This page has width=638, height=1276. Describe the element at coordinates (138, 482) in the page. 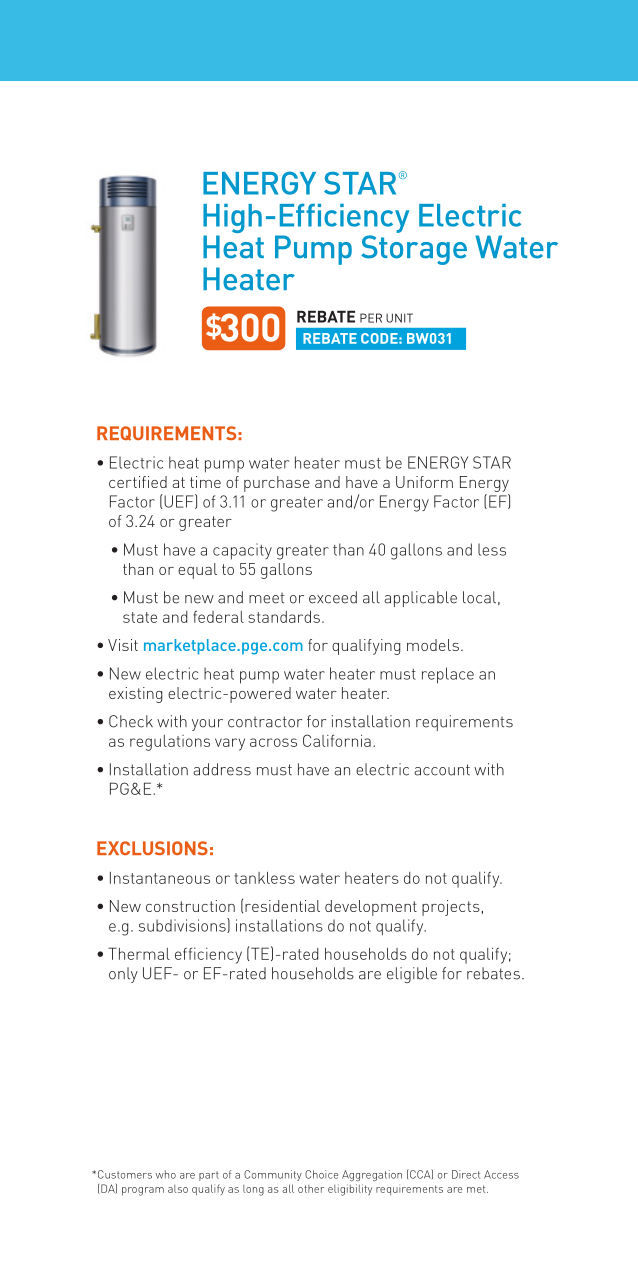

I see `certified` at that location.
